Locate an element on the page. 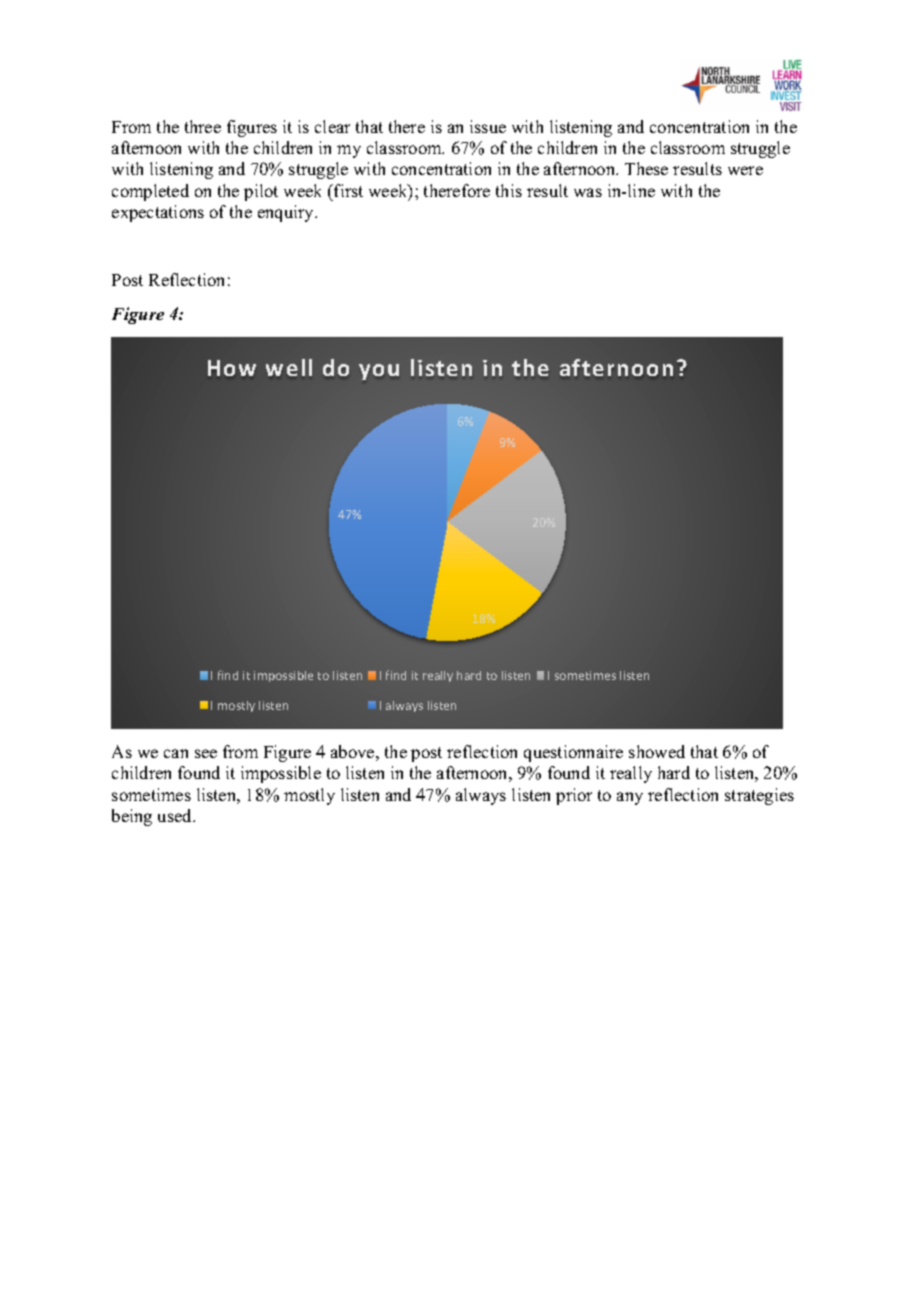 The image size is (924, 1308). see is located at coordinates (206, 753).
